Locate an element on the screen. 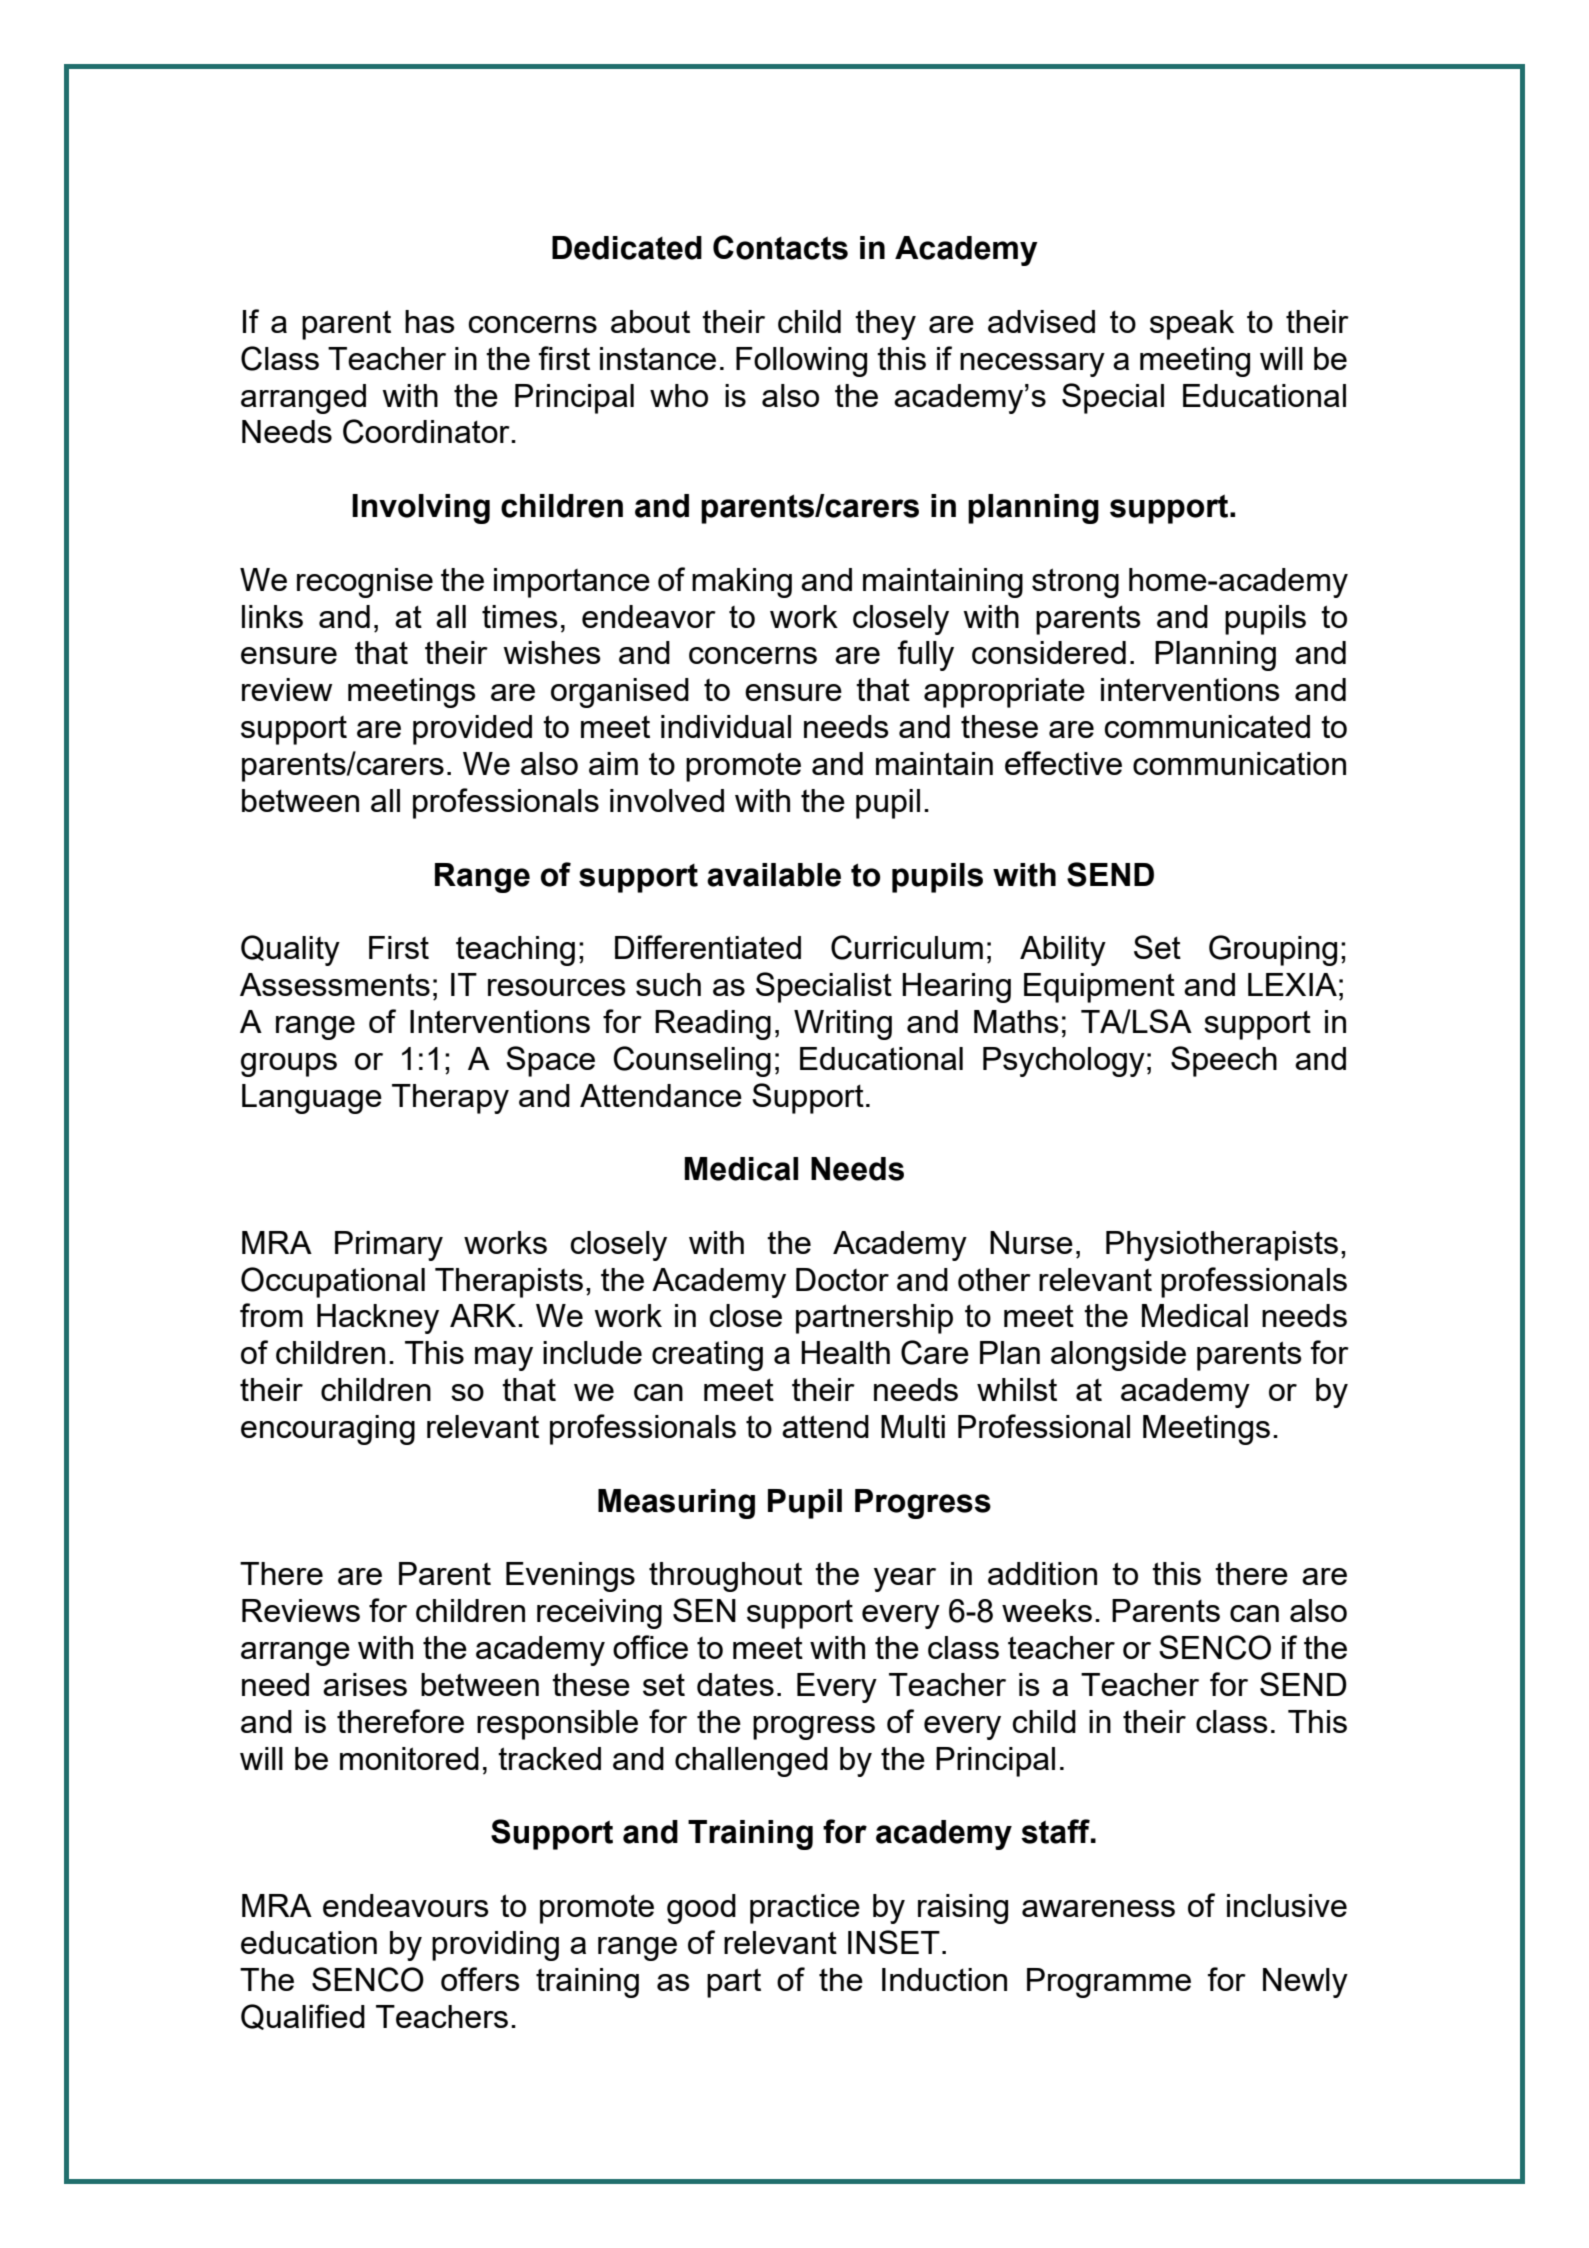 The width and height of the screenshot is (1589, 2248). throughout is located at coordinates (725, 1577).
